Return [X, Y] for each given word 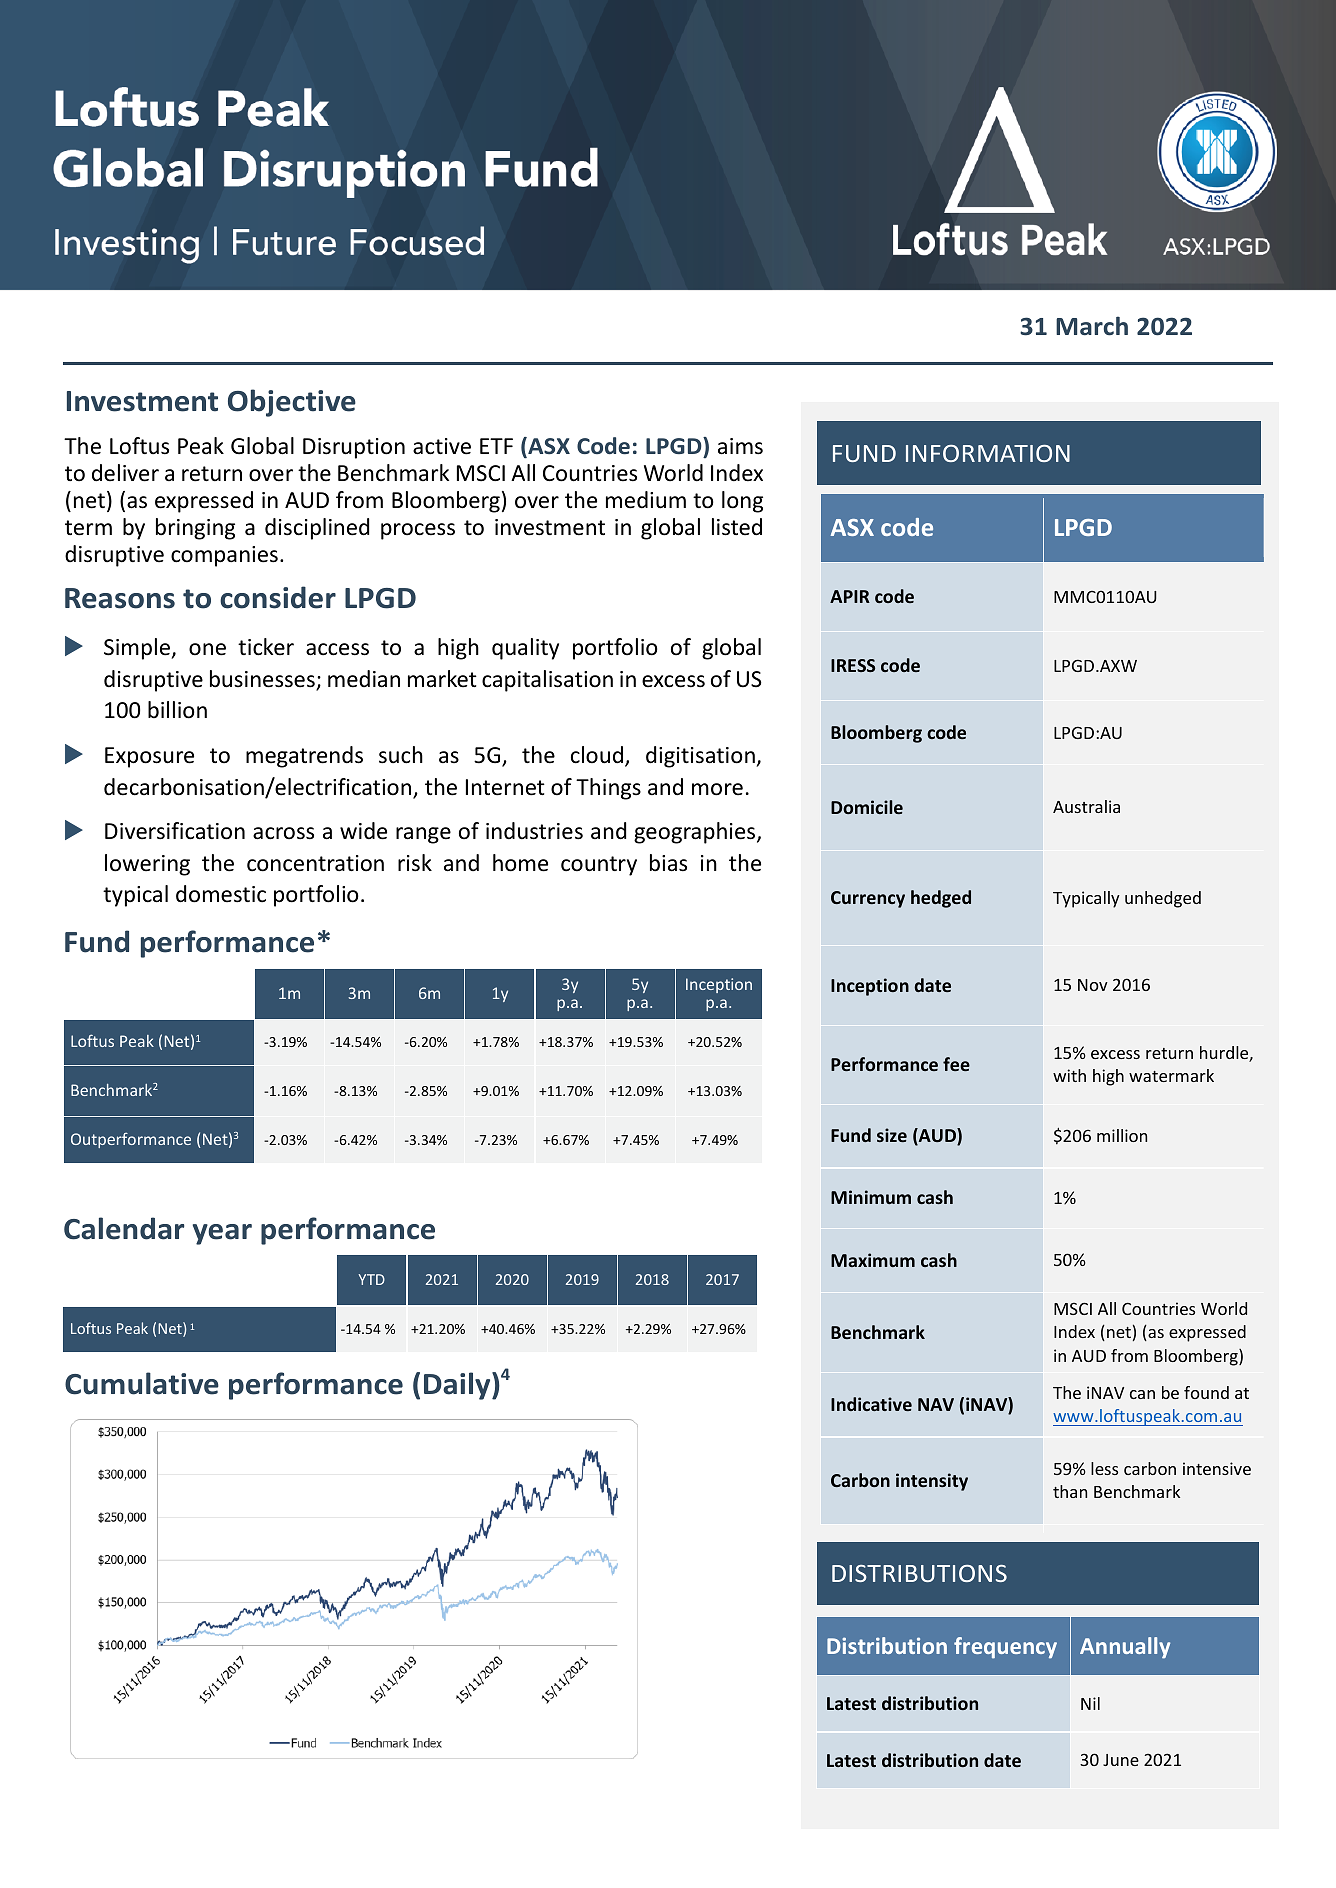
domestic [221, 894]
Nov [1093, 985]
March [1092, 326]
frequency [1005, 1648]
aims [740, 446]
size [892, 1135]
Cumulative [142, 1383]
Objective [292, 403]
